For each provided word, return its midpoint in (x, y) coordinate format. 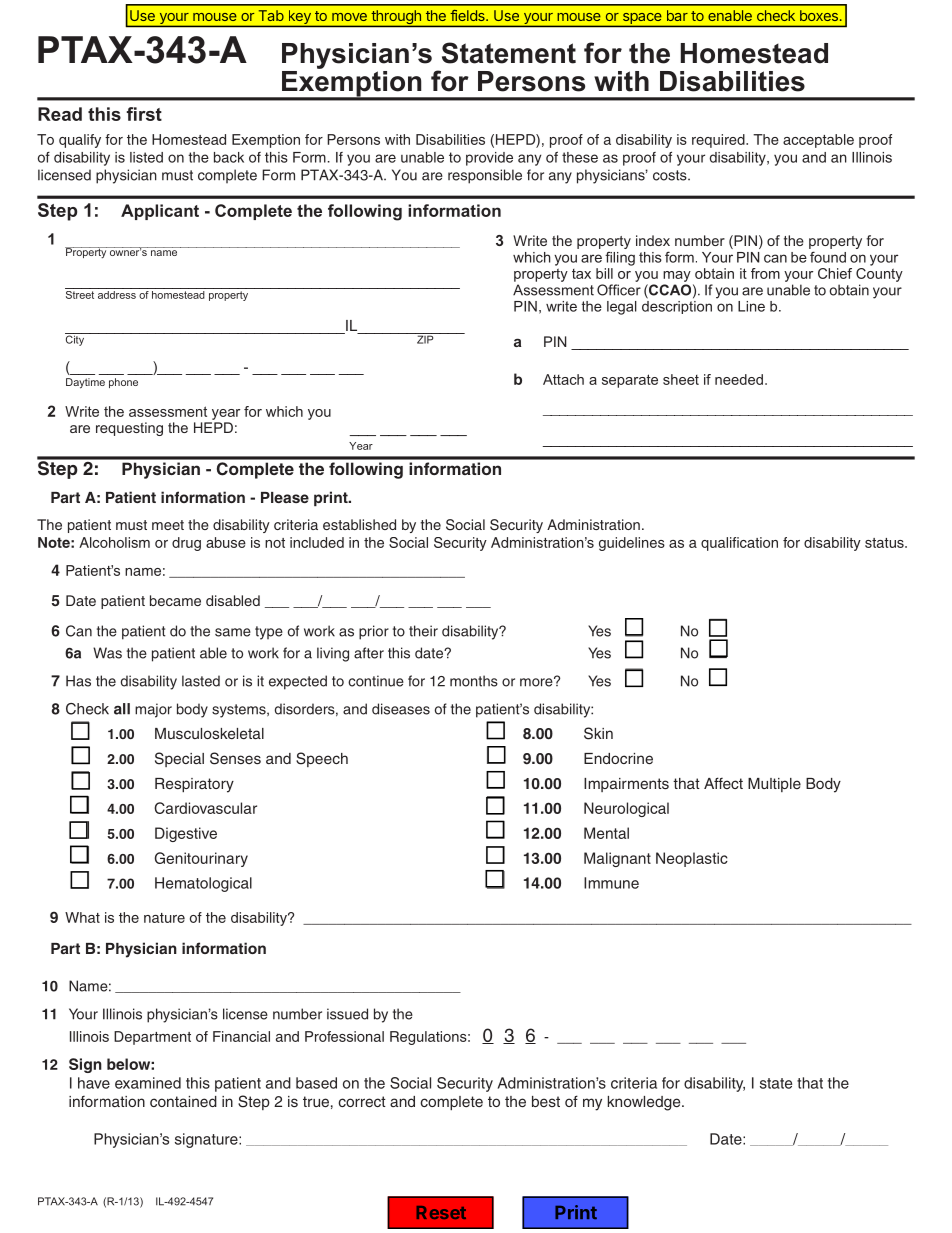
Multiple (774, 785)
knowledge (645, 1103)
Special (179, 759)
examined (148, 1083)
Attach (563, 379)
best (546, 1101)
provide (489, 159)
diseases (401, 709)
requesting (129, 429)
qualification (739, 544)
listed (146, 157)
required (719, 141)
